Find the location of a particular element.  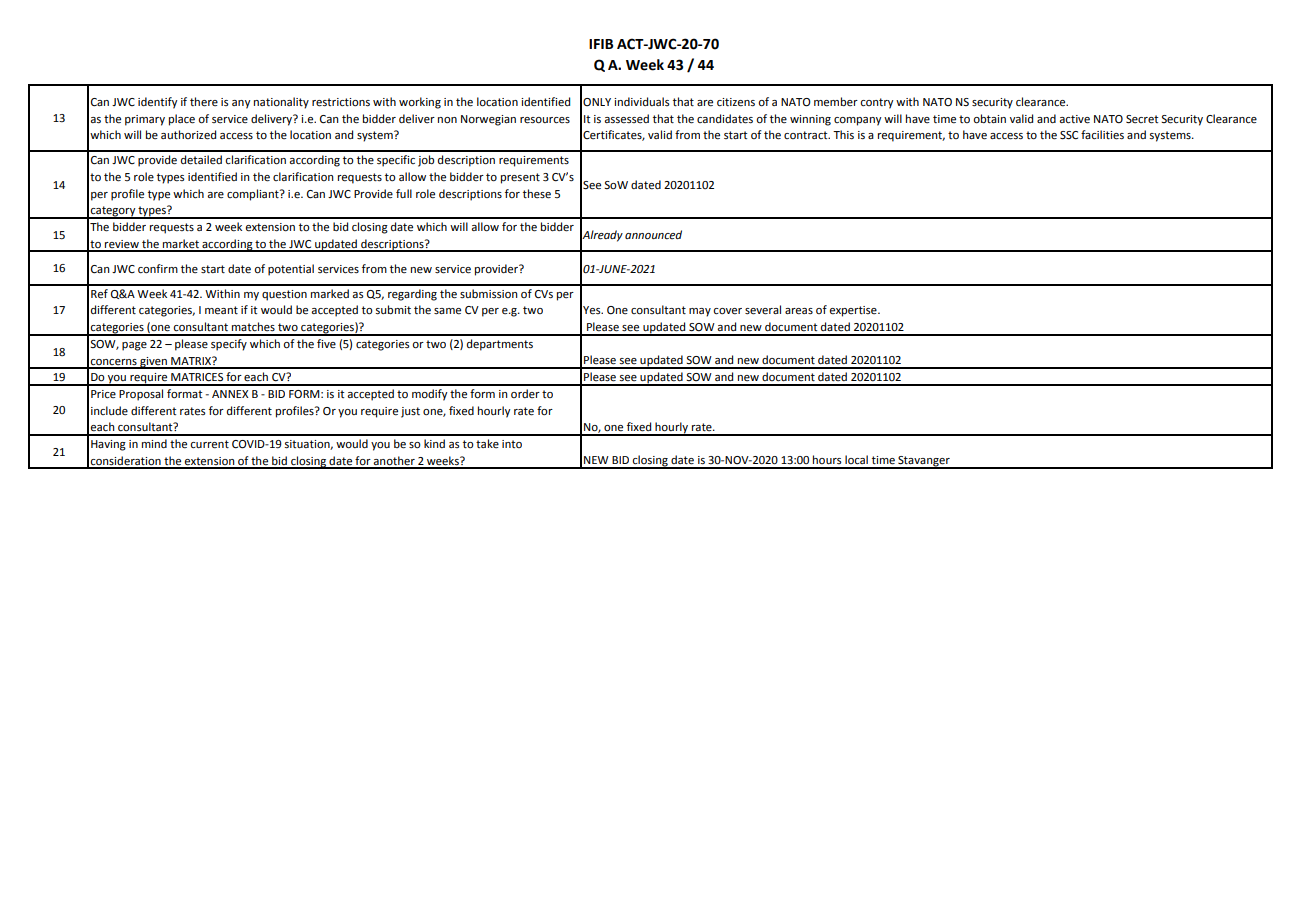

there is located at coordinates (204, 102).
